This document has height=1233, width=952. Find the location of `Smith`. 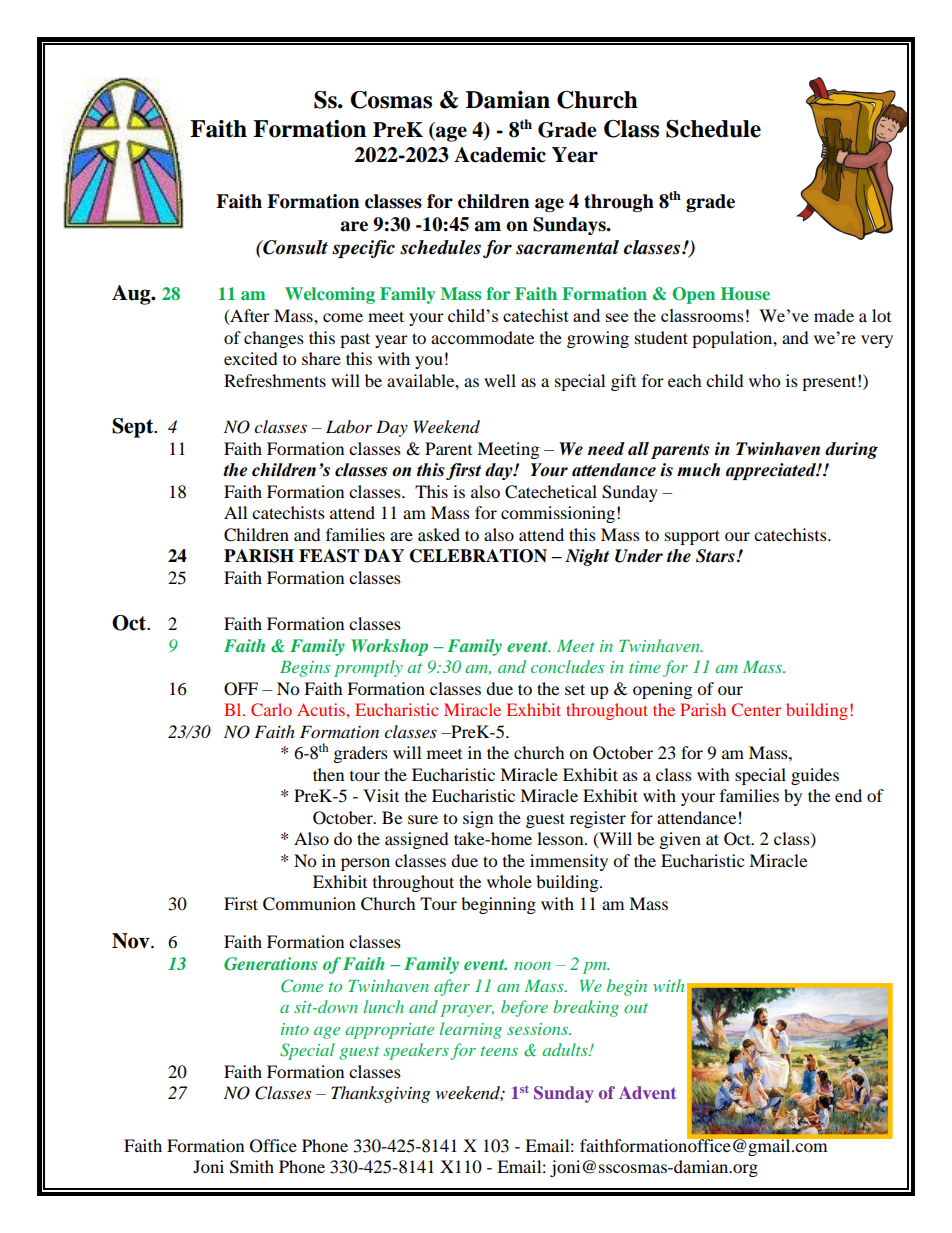

Smith is located at coordinates (252, 1167).
